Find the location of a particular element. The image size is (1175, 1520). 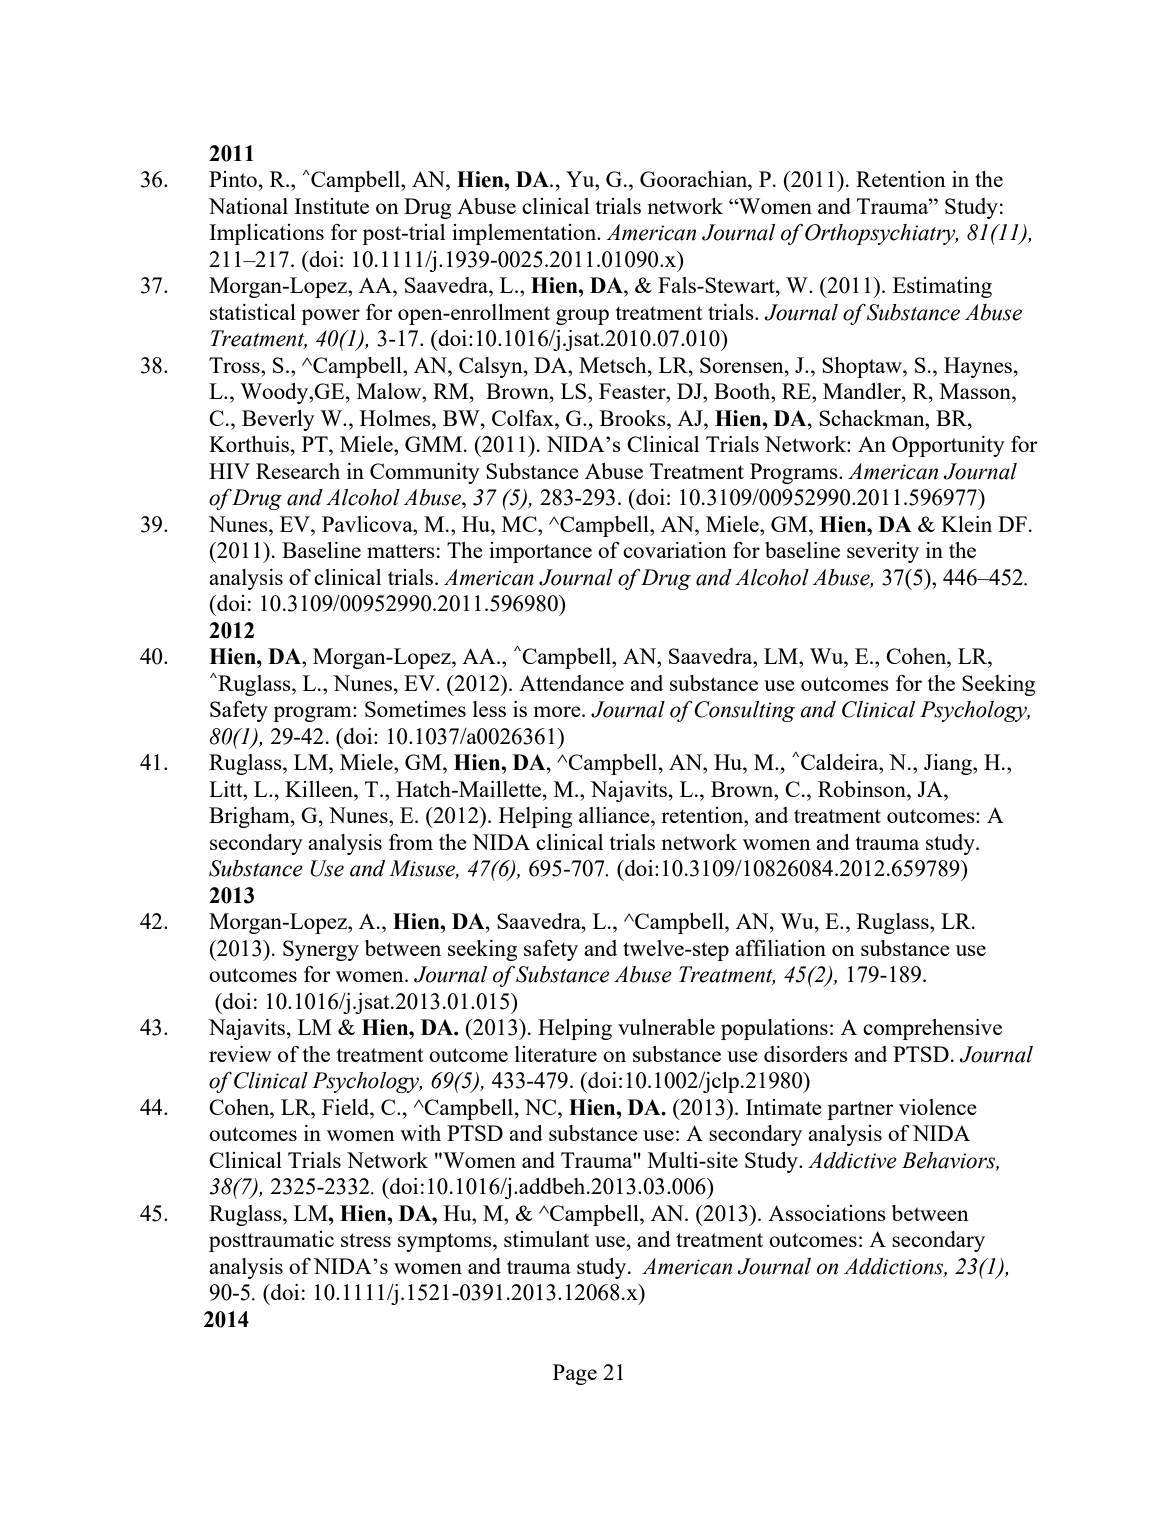

Page is located at coordinates (575, 1374).
